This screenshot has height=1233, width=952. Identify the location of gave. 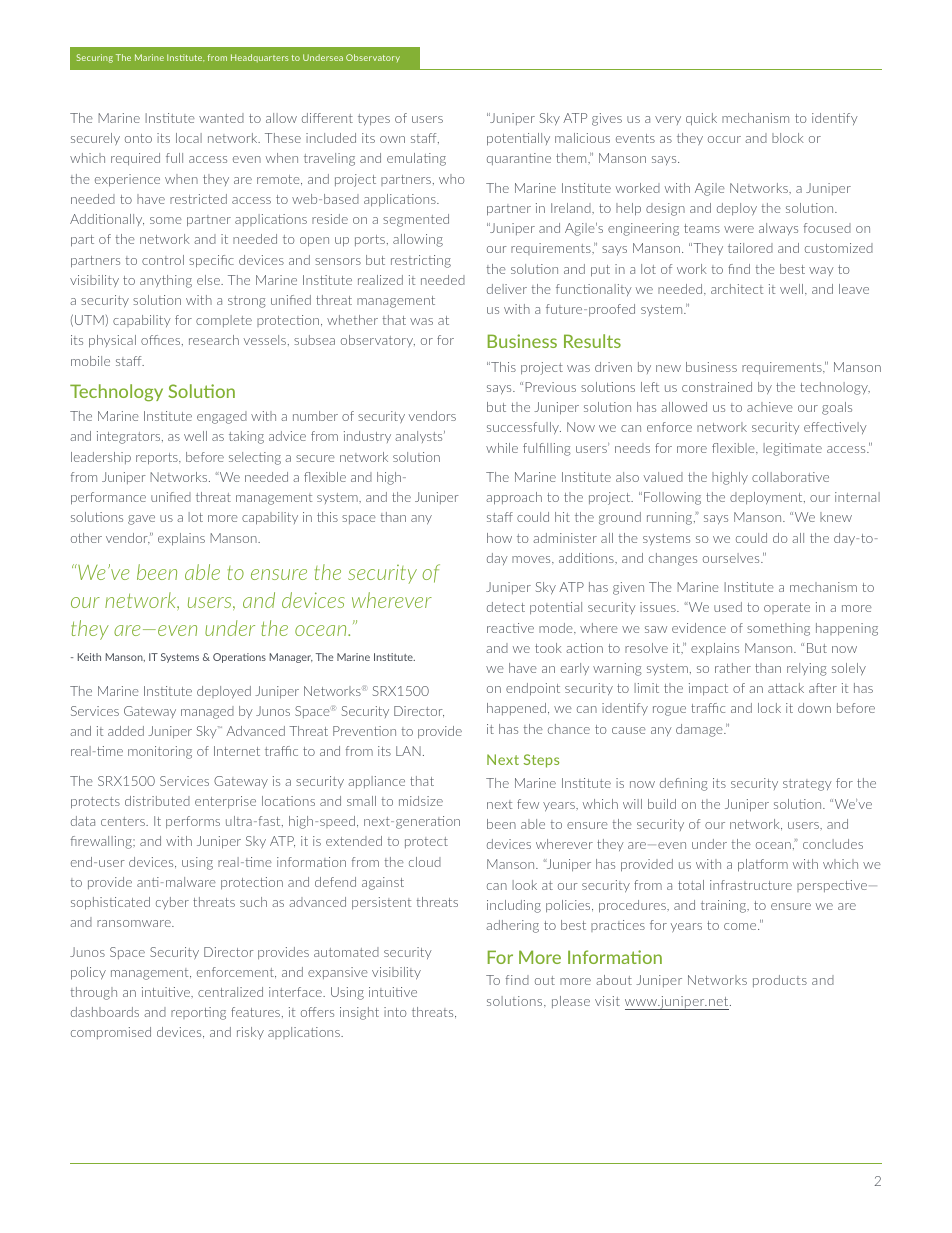
(141, 520).
